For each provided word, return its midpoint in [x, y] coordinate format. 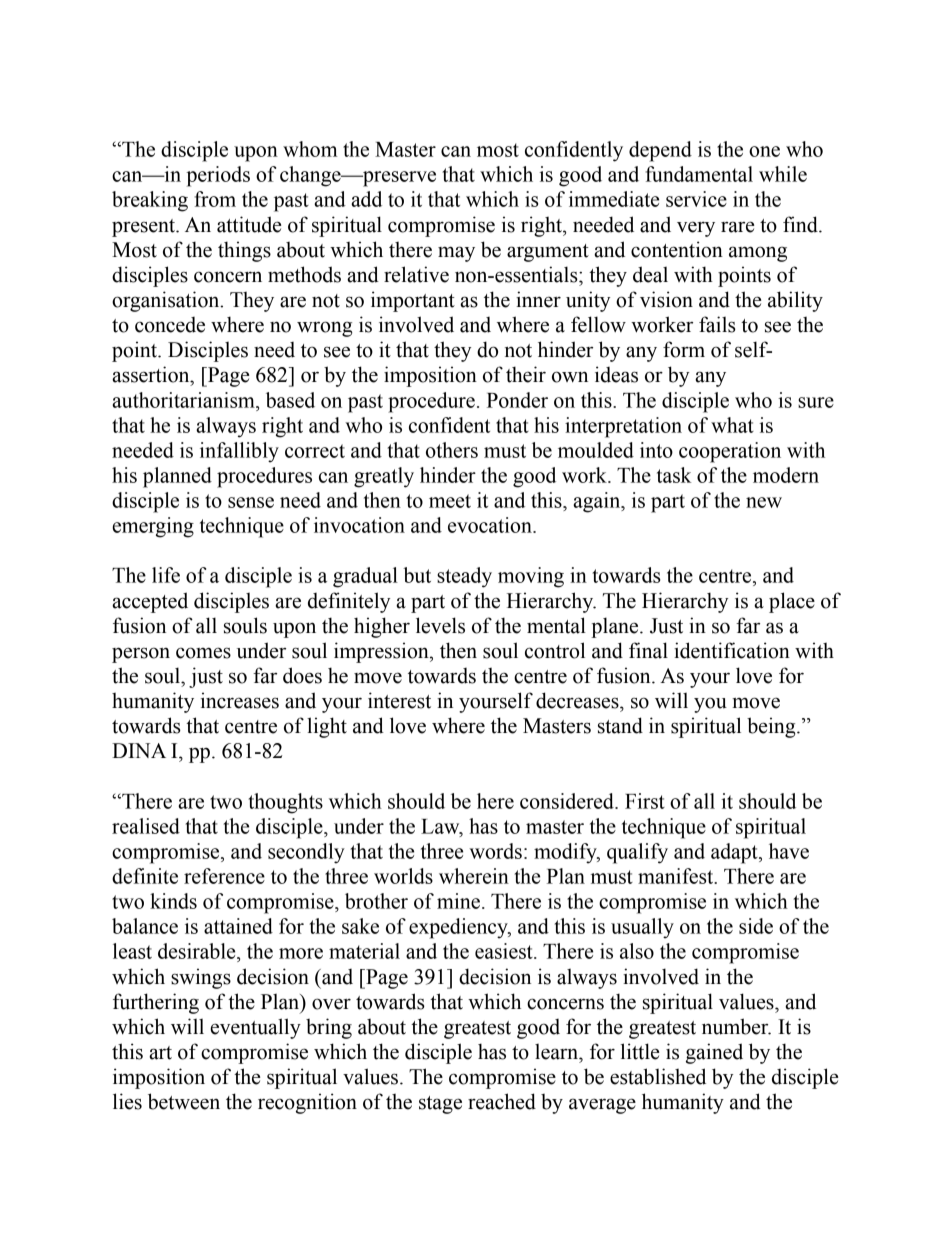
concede [170, 325]
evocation [491, 525]
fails [717, 324]
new [764, 502]
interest [399, 700]
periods [218, 176]
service [696, 199]
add [366, 199]
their [526, 374]
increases [240, 700]
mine [458, 901]
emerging [153, 527]
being [772, 727]
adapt [735, 853]
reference [224, 876]
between [184, 1101]
